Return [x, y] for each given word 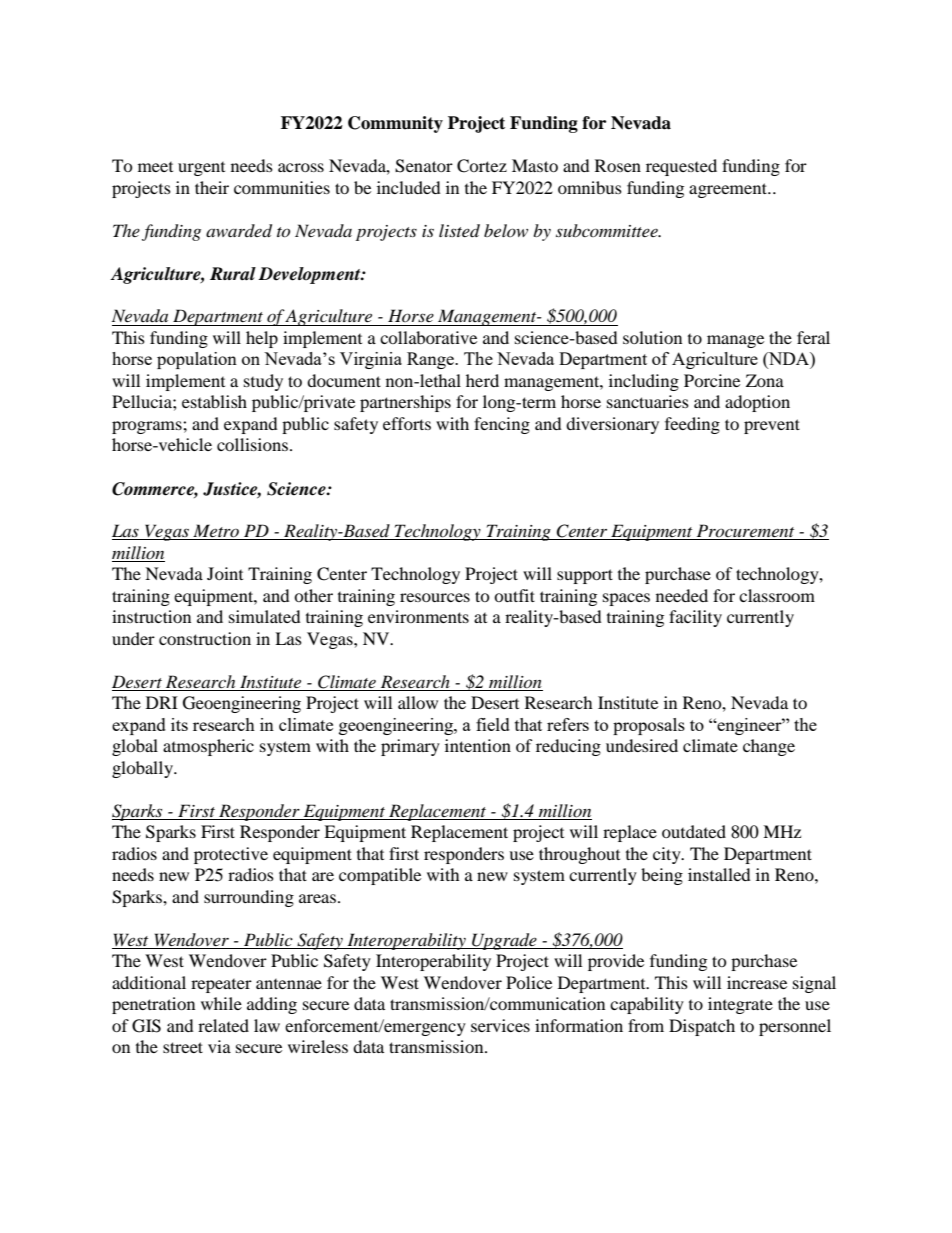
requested [681, 167]
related [223, 1025]
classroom [777, 595]
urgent [201, 169]
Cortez [482, 166]
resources [435, 597]
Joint [225, 573]
